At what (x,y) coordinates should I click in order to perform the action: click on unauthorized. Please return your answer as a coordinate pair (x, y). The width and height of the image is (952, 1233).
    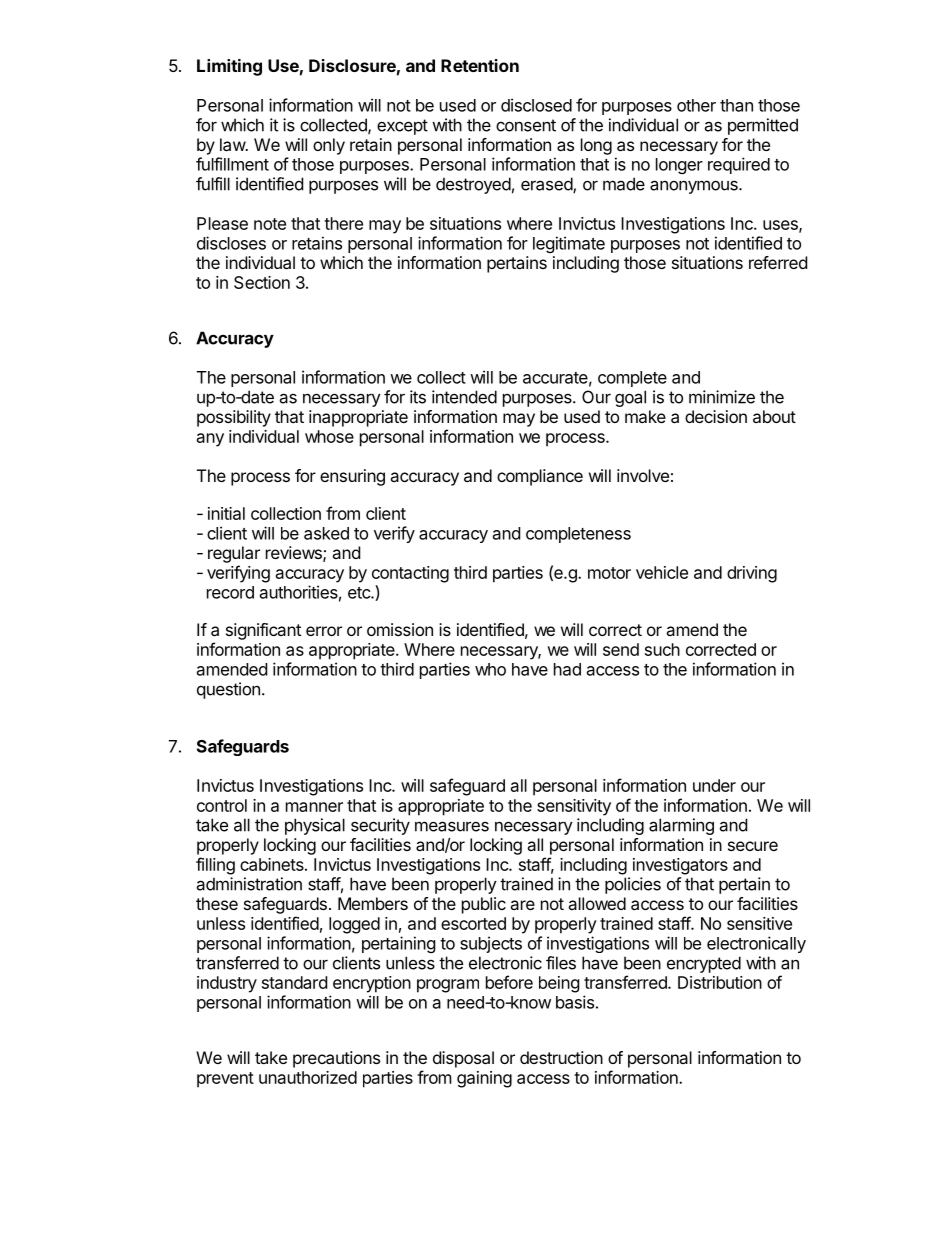
    Looking at the image, I should click on (308, 1077).
